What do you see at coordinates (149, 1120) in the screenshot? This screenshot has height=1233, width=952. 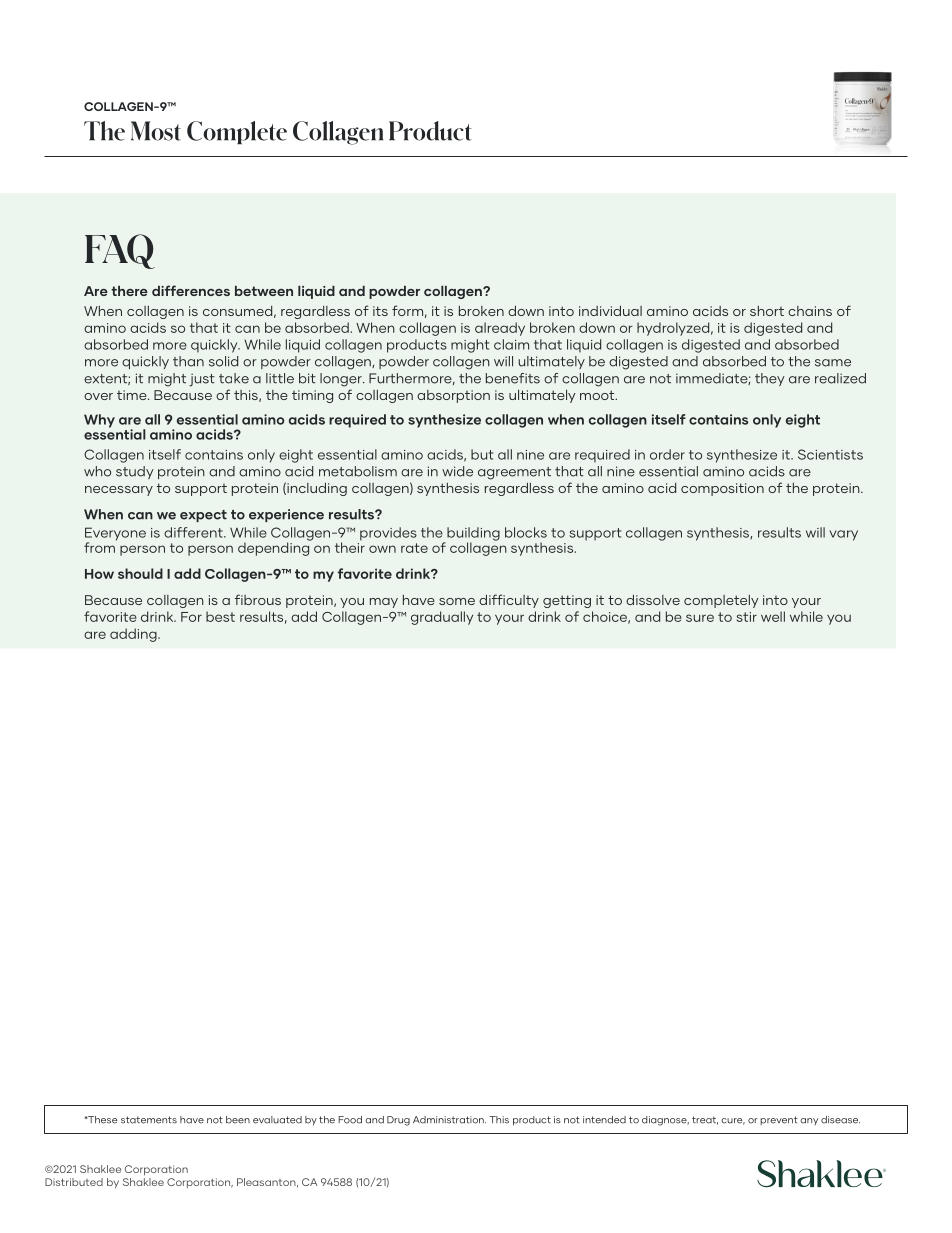 I see `statements` at bounding box center [149, 1120].
